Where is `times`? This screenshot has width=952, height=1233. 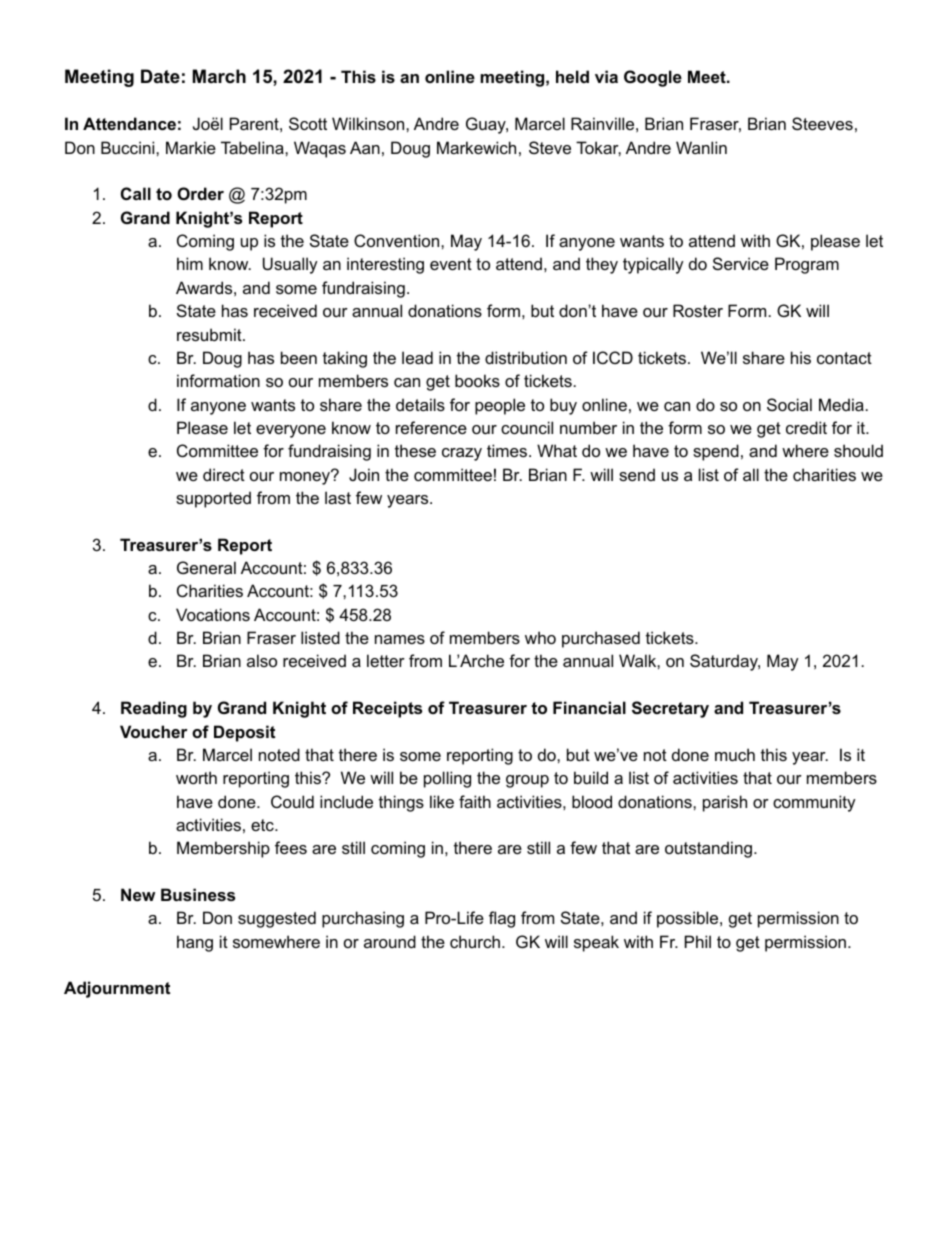
times is located at coordinates (508, 450).
